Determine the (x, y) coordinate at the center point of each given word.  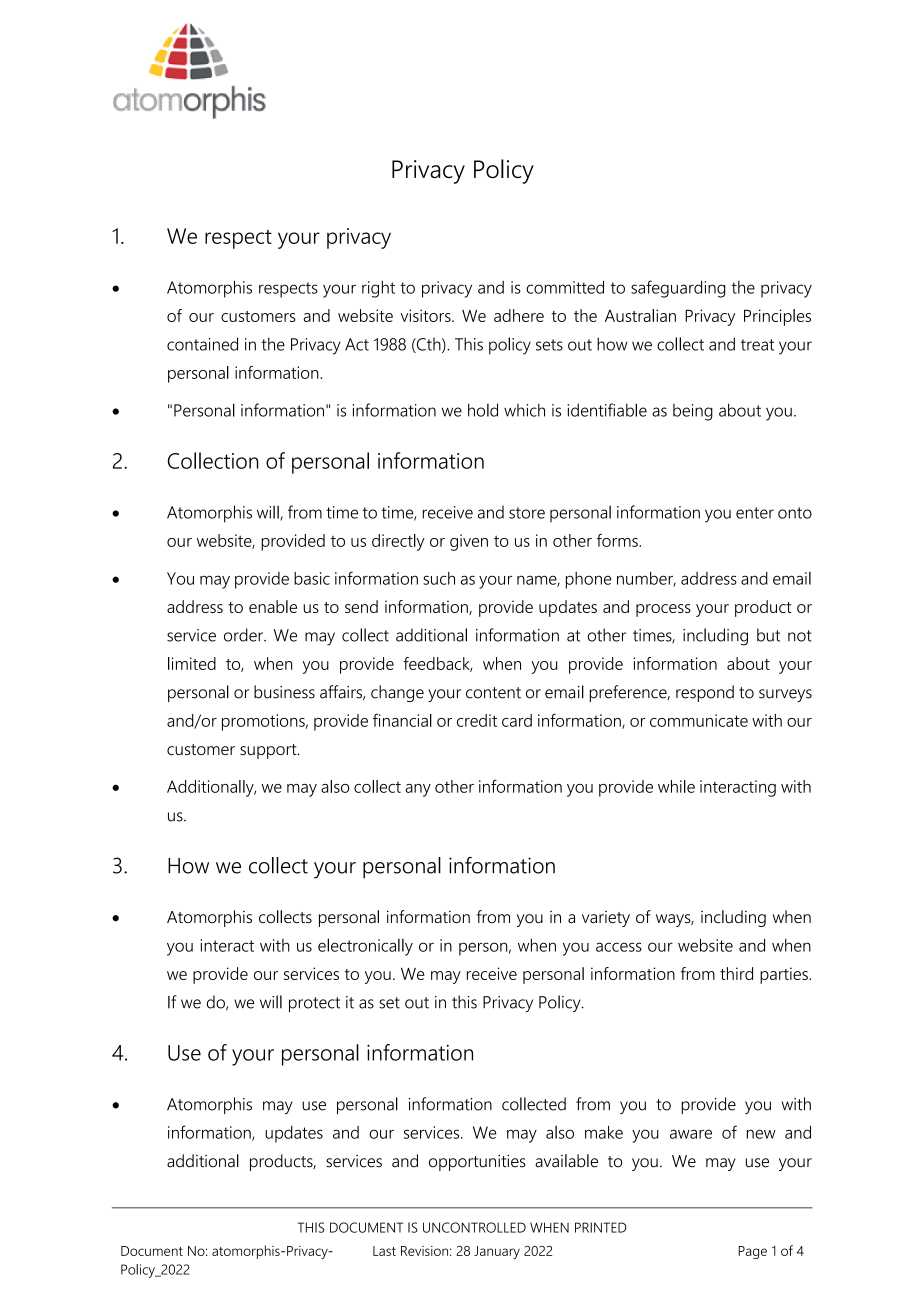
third (736, 973)
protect (314, 1004)
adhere (519, 315)
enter (755, 513)
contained (202, 344)
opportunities (477, 1163)
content (493, 693)
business (284, 692)
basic (312, 578)
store (527, 513)
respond (705, 693)
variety (606, 919)
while (676, 786)
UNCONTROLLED (474, 1227)
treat (757, 345)
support (269, 751)
